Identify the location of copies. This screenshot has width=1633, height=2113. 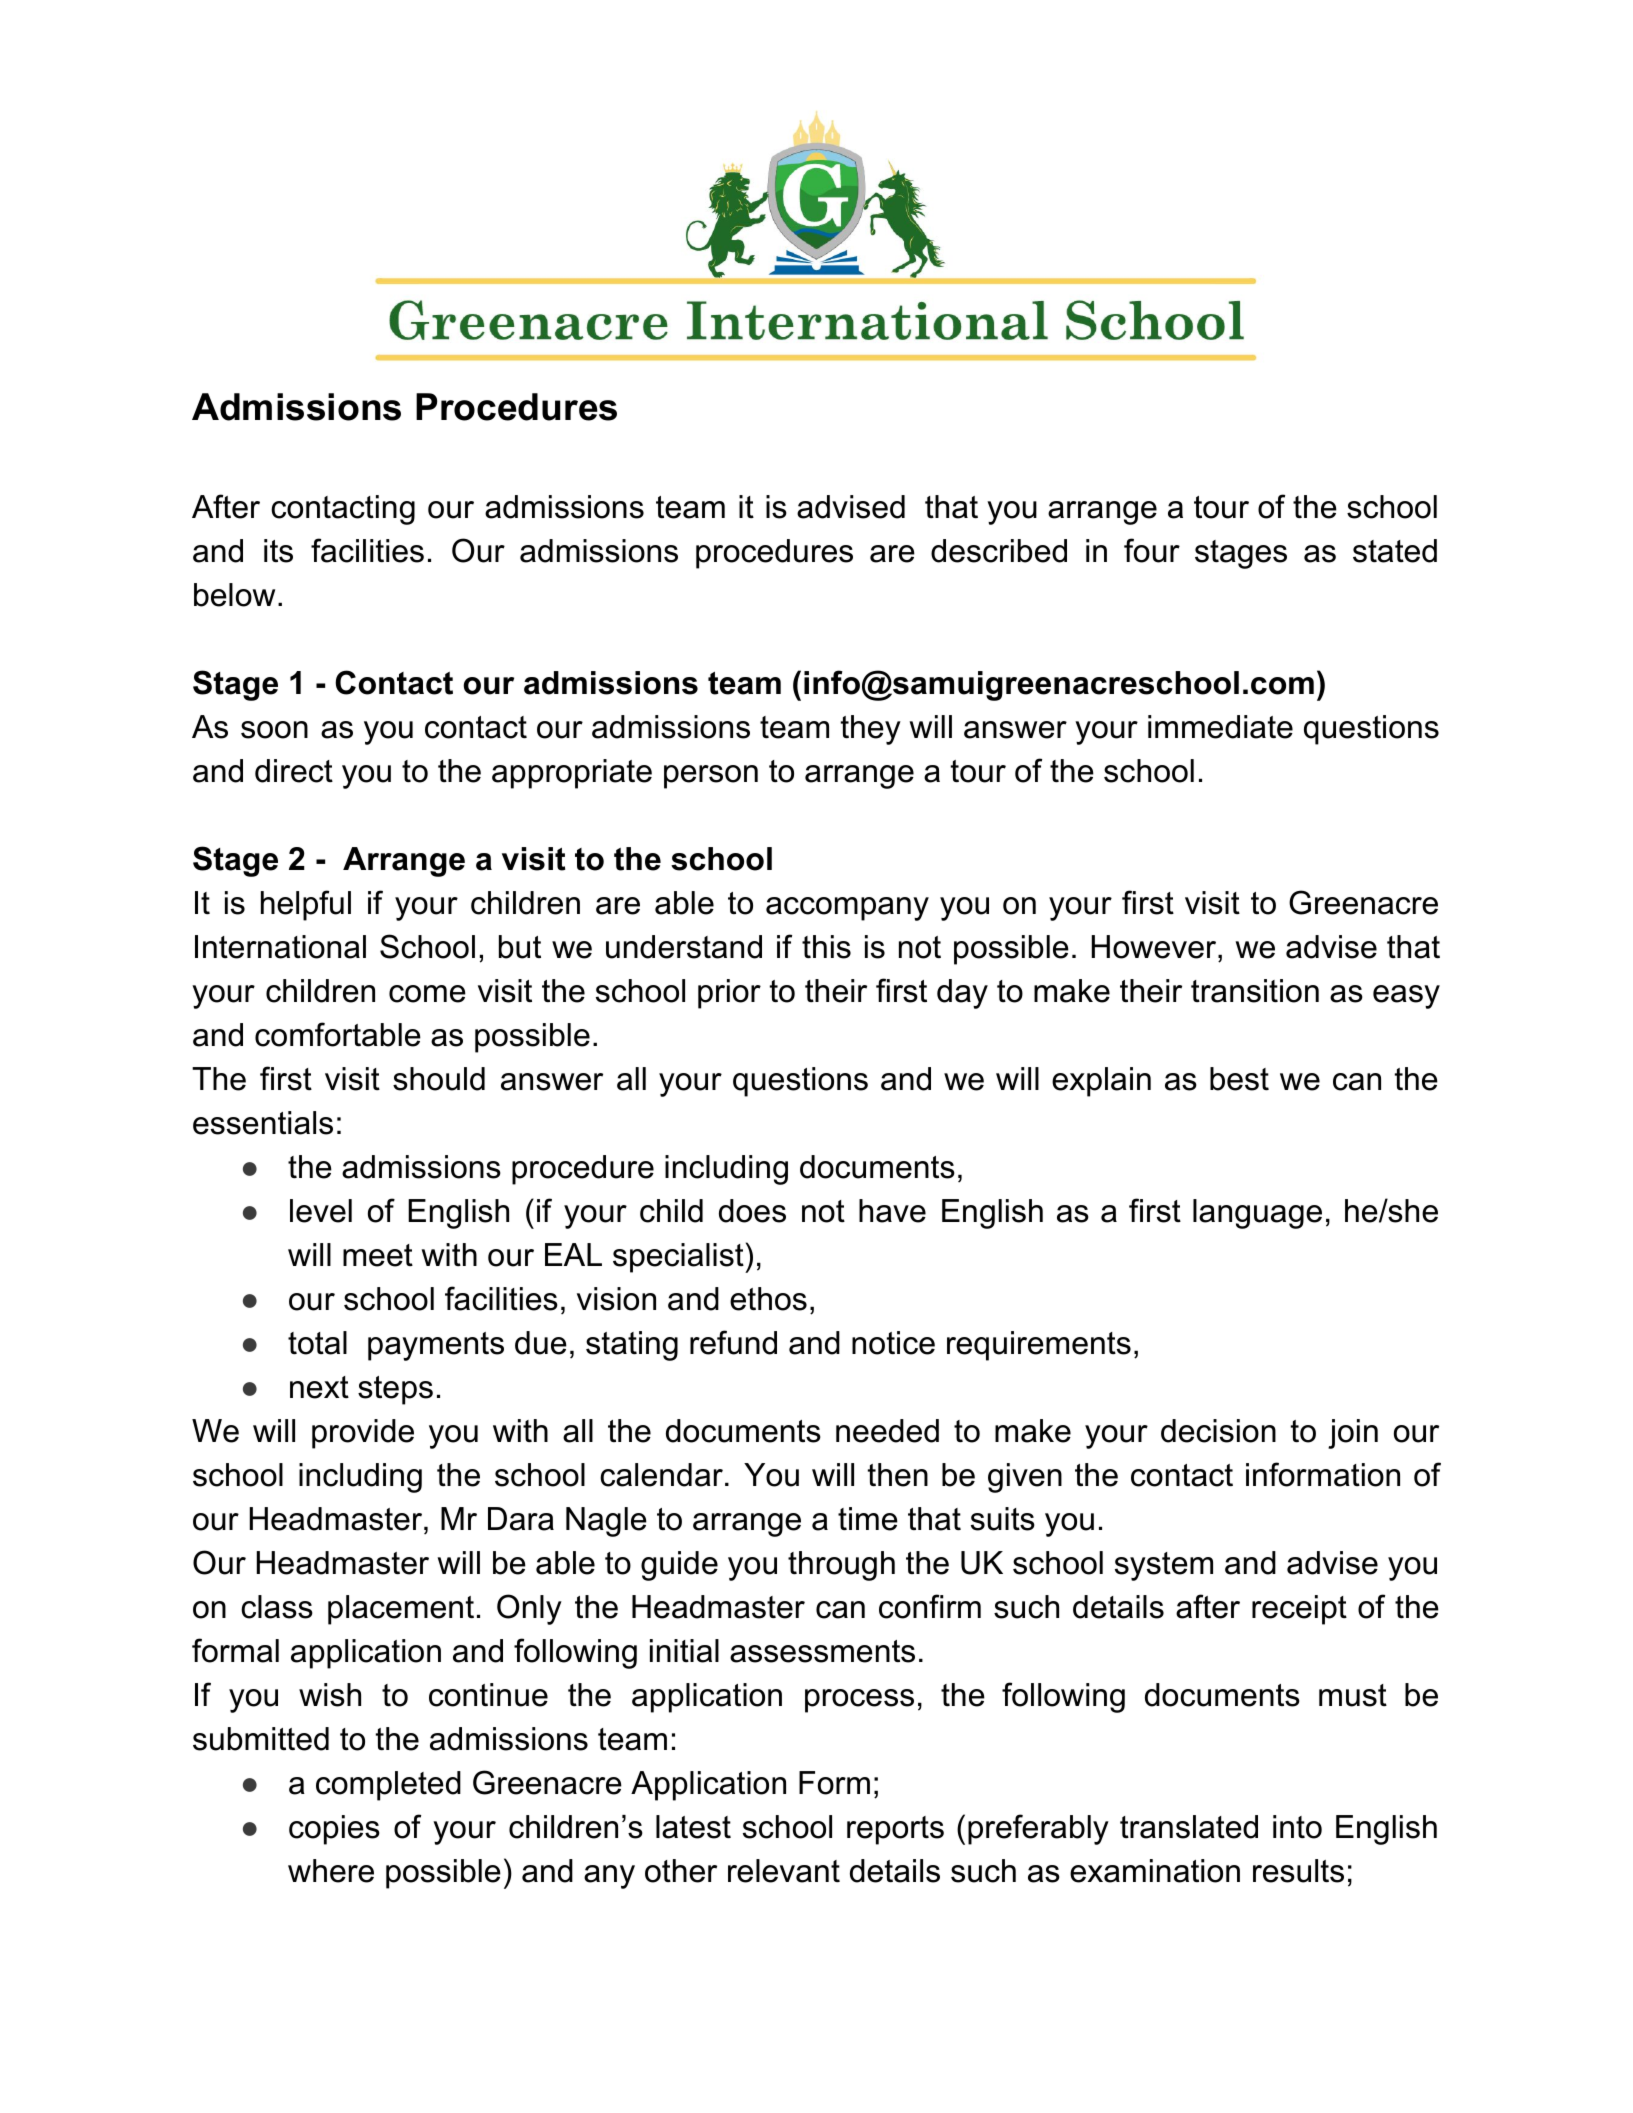
(334, 1830).
